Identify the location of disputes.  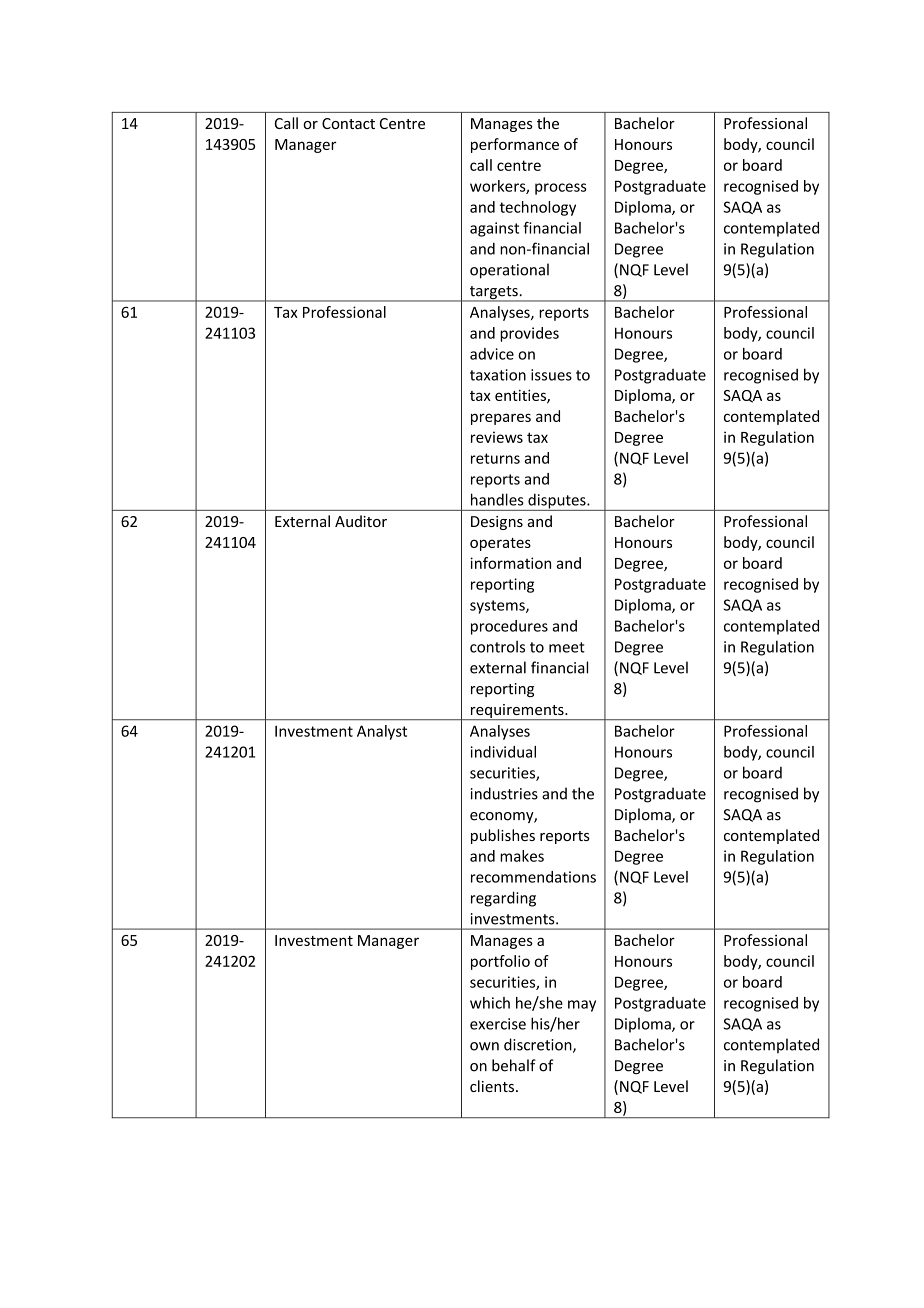
(557, 502).
